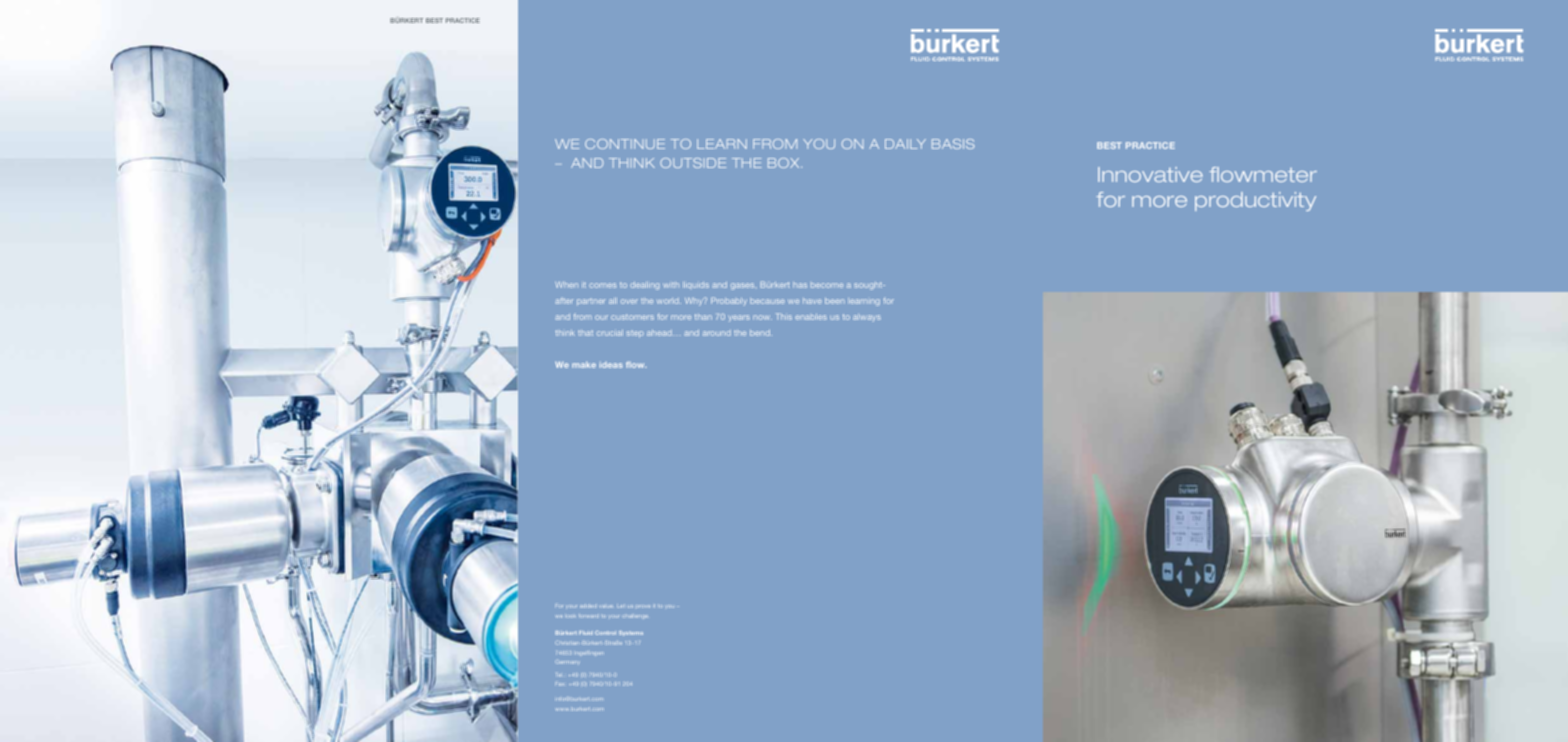  What do you see at coordinates (625, 144) in the screenshot?
I see `CONTINUE` at bounding box center [625, 144].
